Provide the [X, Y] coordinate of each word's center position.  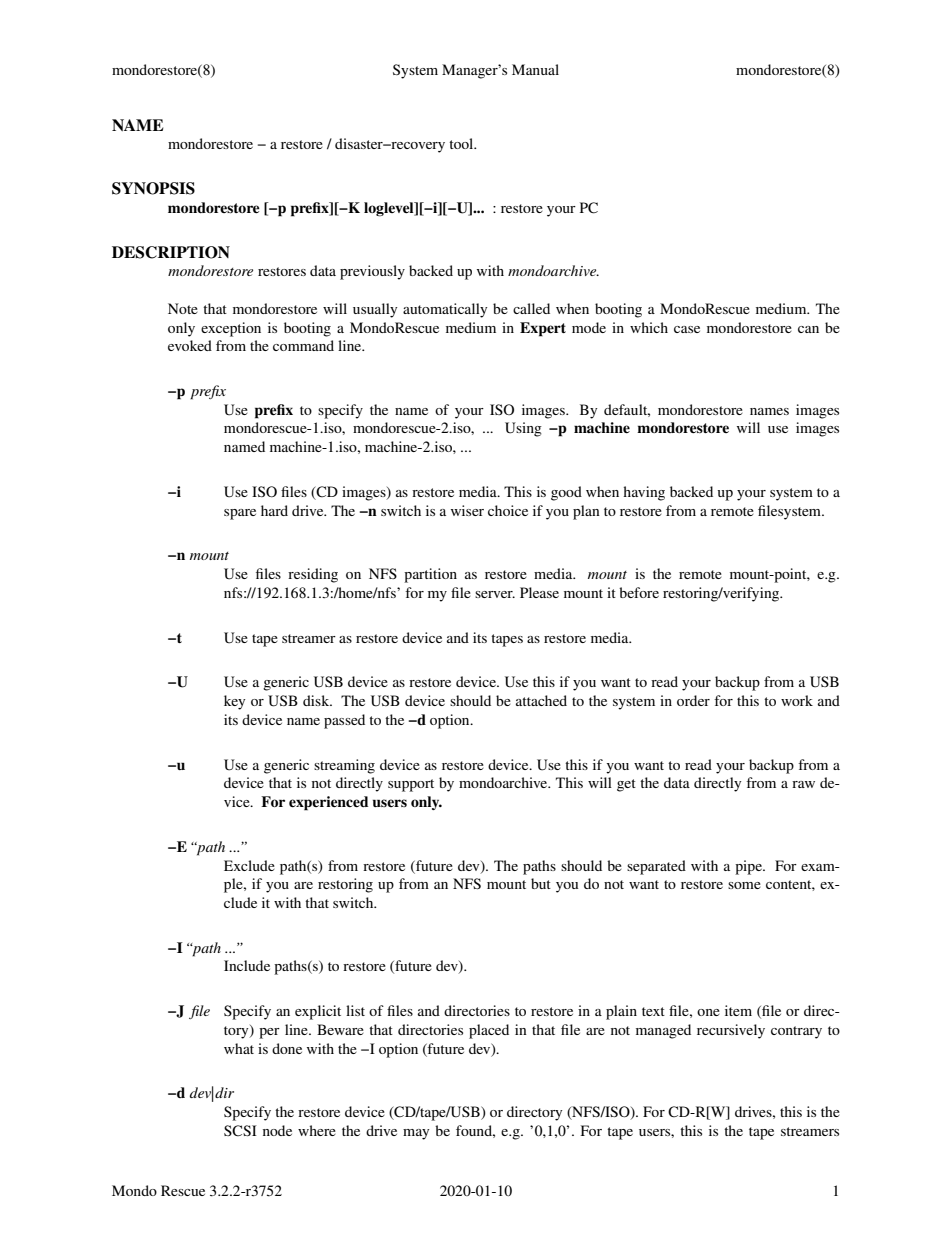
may [416, 1134]
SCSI [240, 1131]
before [639, 592]
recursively [731, 1031]
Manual [535, 69]
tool [462, 143]
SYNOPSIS [153, 188]
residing [313, 575]
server [495, 594]
